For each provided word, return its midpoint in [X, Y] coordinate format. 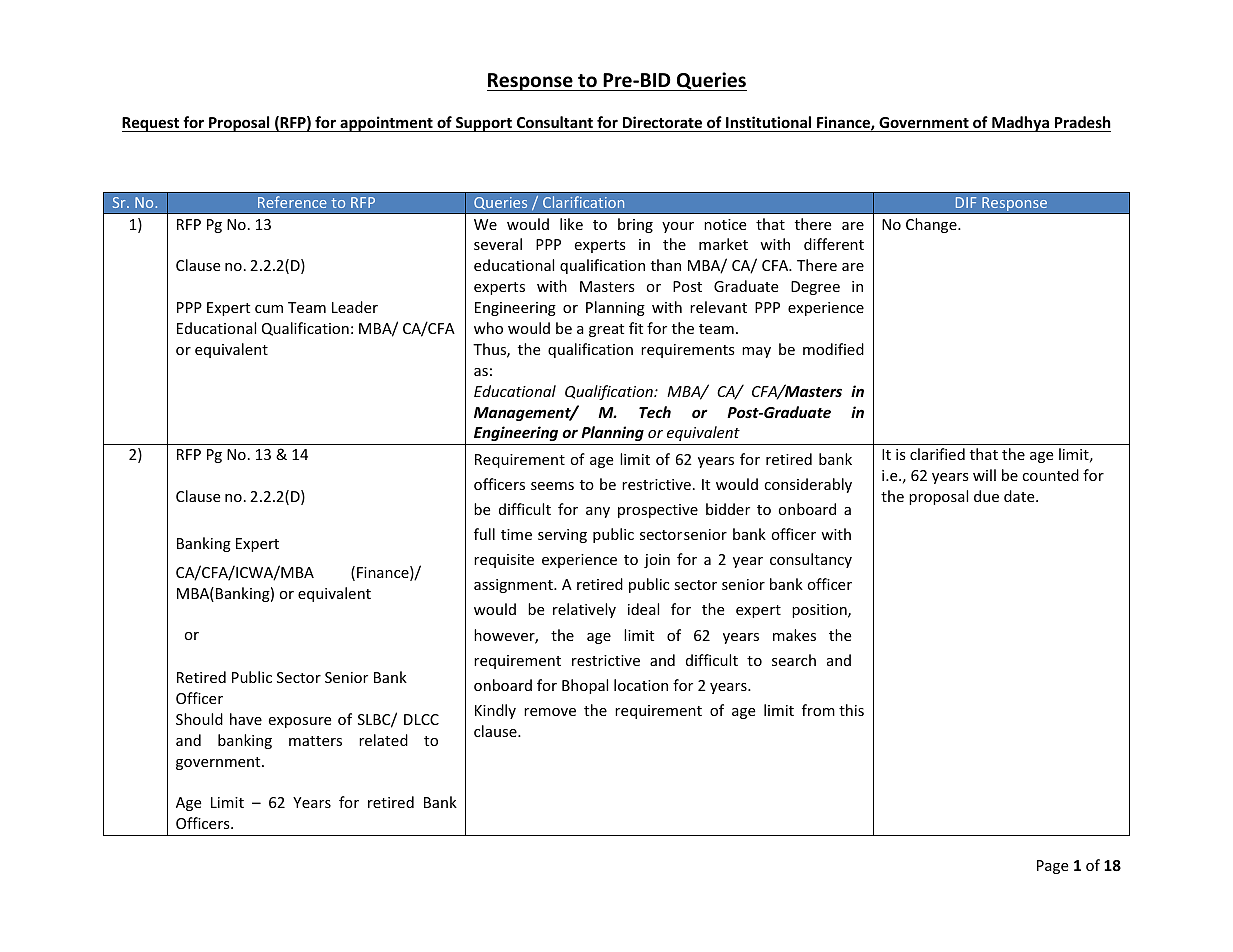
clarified [937, 454]
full [484, 534]
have [246, 719]
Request [152, 124]
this [851, 710]
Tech [655, 412]
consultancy [811, 560]
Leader [355, 307]
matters [315, 741]
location [641, 685]
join [657, 561]
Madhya [1021, 124]
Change [932, 225]
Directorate [662, 122]
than [666, 265]
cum [269, 309]
